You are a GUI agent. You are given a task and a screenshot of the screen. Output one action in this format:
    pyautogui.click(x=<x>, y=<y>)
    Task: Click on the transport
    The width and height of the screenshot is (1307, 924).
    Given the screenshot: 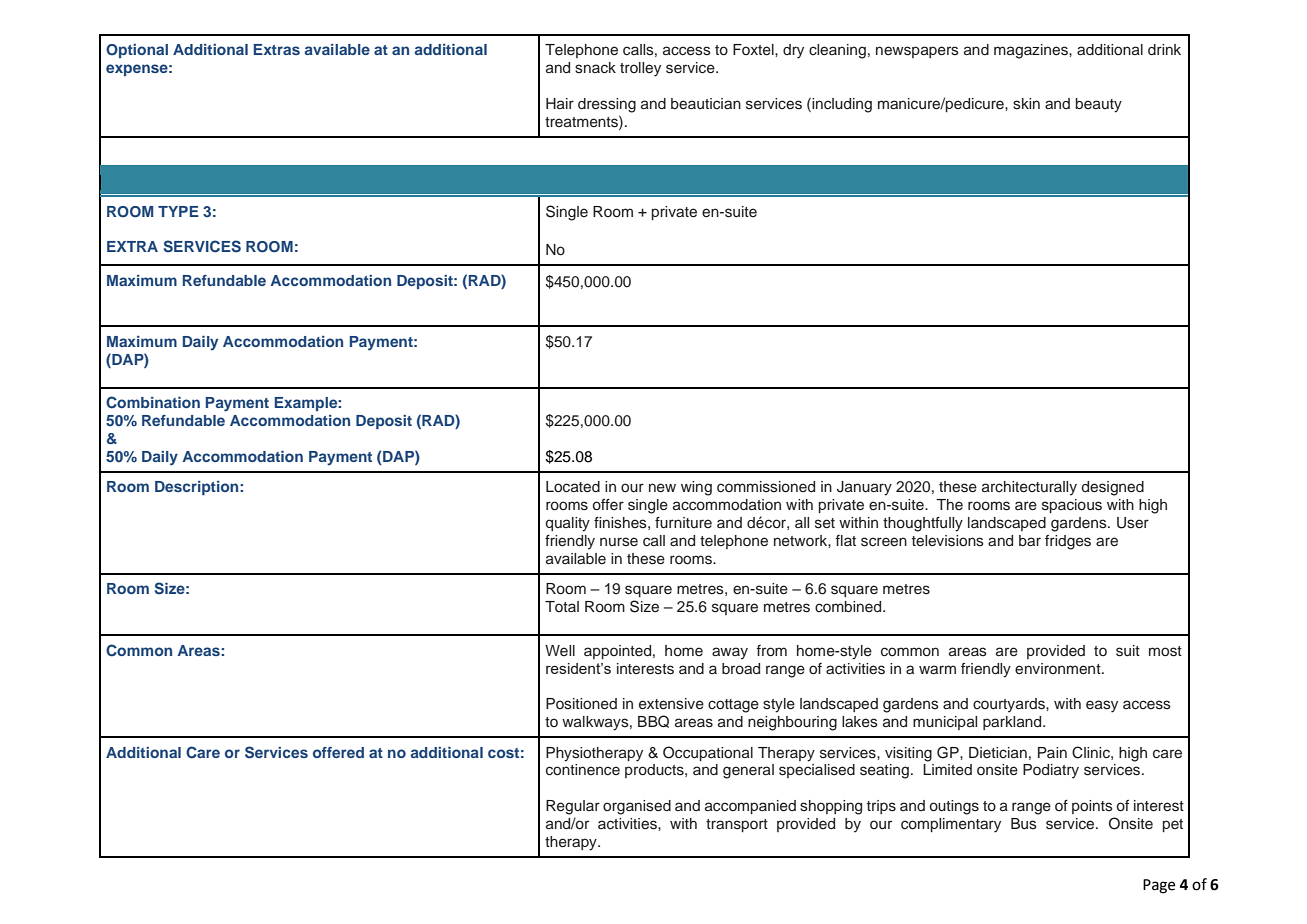 What is the action you would take?
    pyautogui.click(x=737, y=825)
